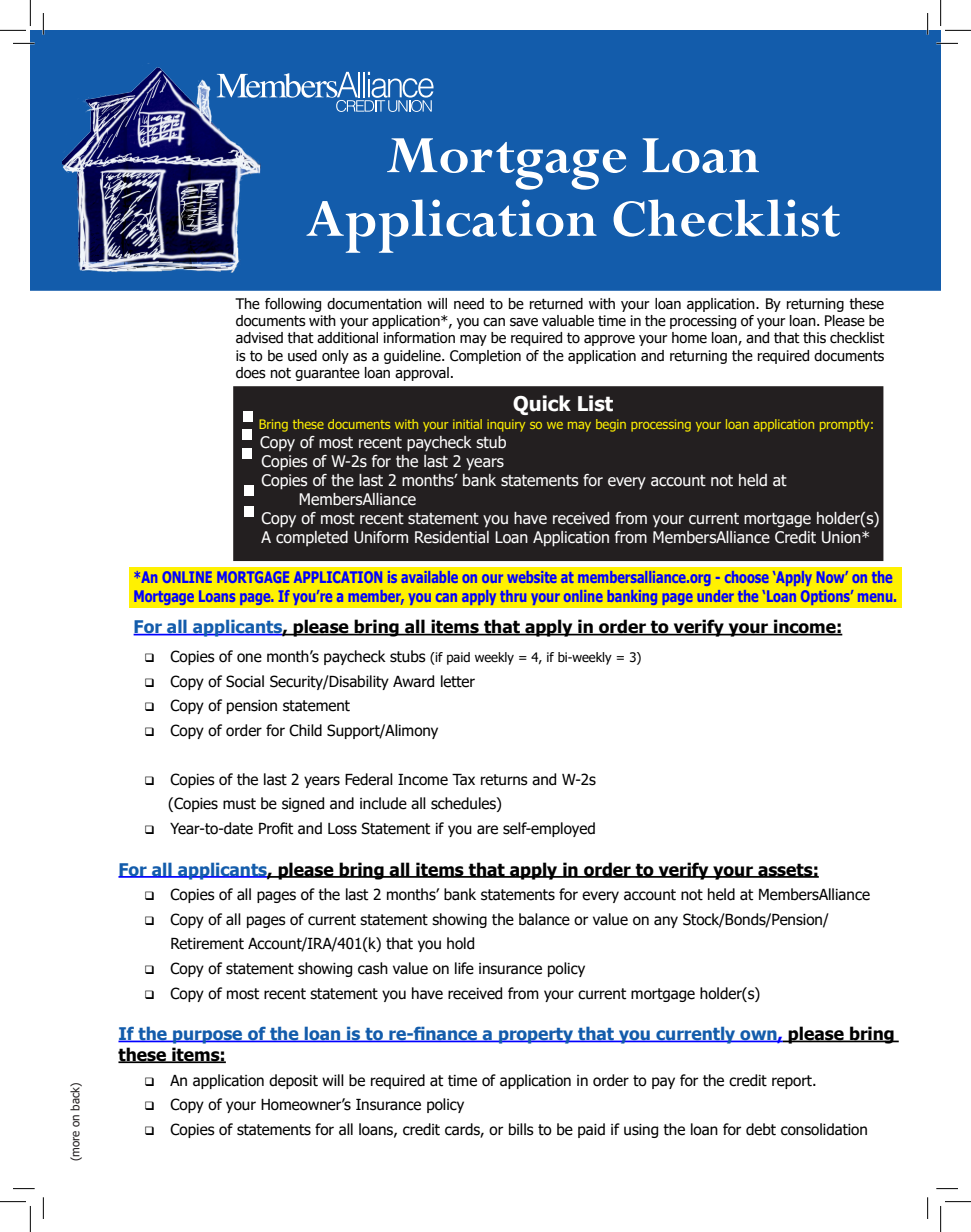  I want to click on this, so click(814, 338).
